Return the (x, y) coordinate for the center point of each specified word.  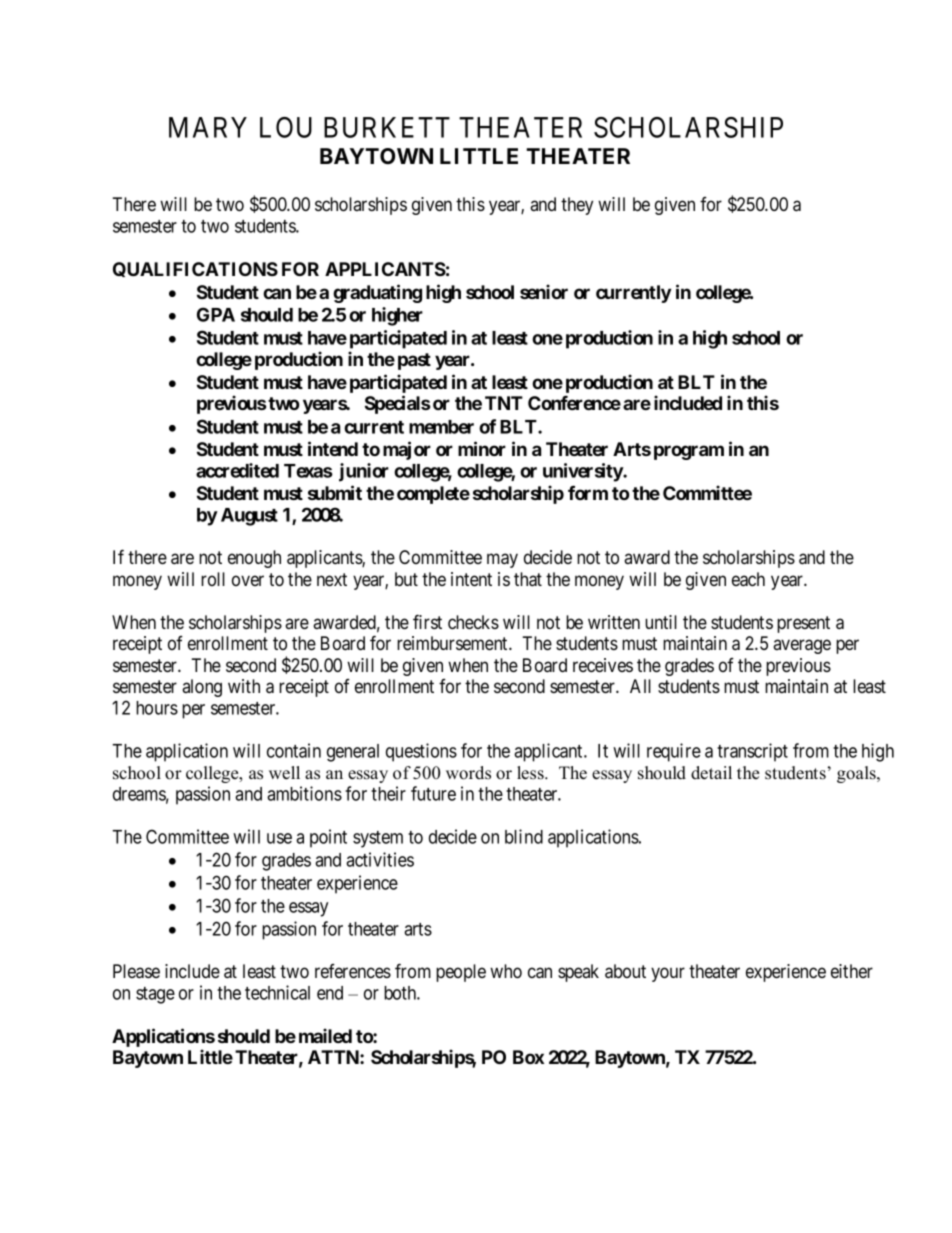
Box (528, 1057)
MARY (208, 127)
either (852, 971)
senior (544, 291)
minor (482, 448)
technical (277, 992)
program (689, 452)
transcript (752, 752)
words (468, 773)
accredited (237, 470)
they (577, 206)
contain (294, 750)
